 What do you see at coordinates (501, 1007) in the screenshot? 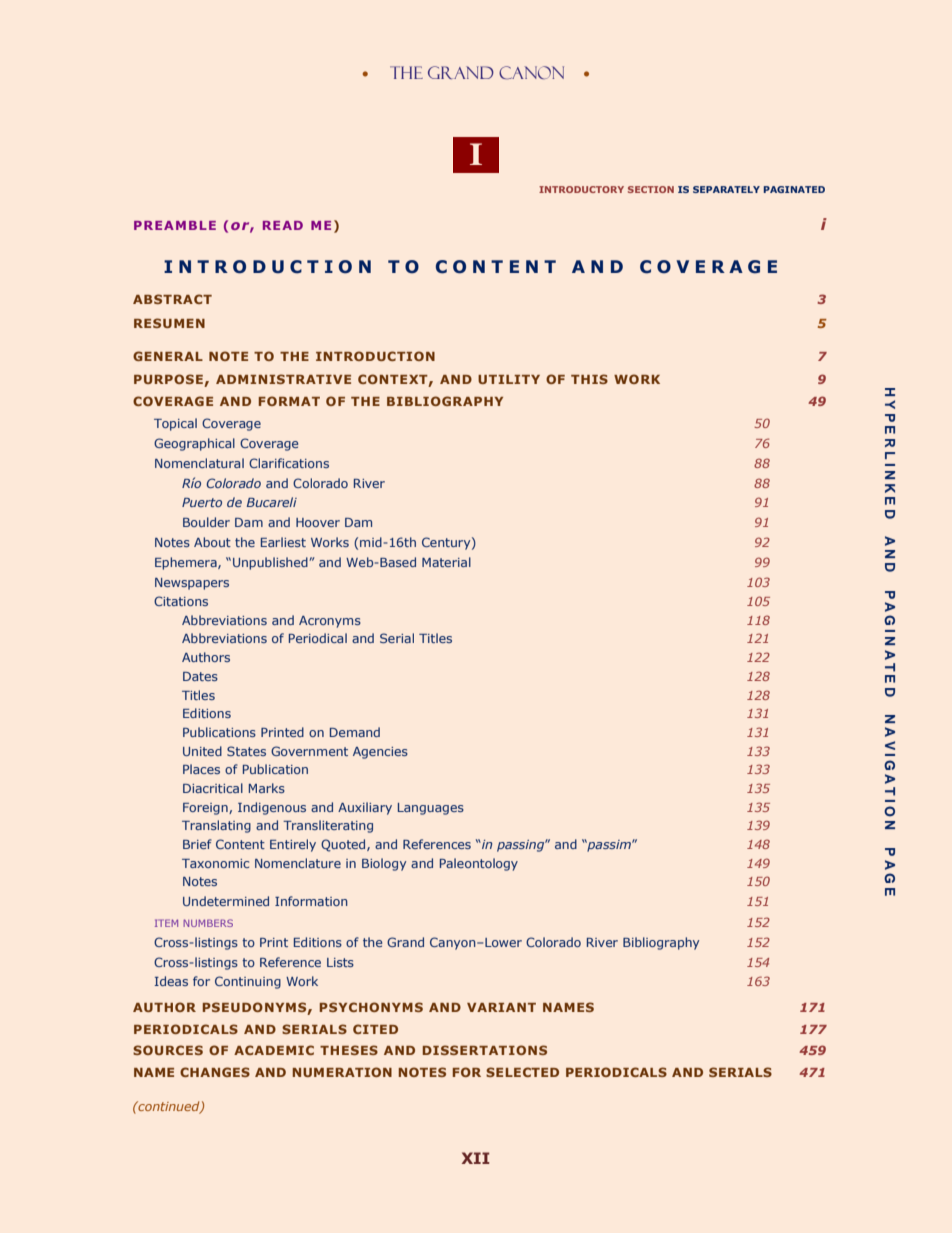
I see `VARIANT` at bounding box center [501, 1007].
